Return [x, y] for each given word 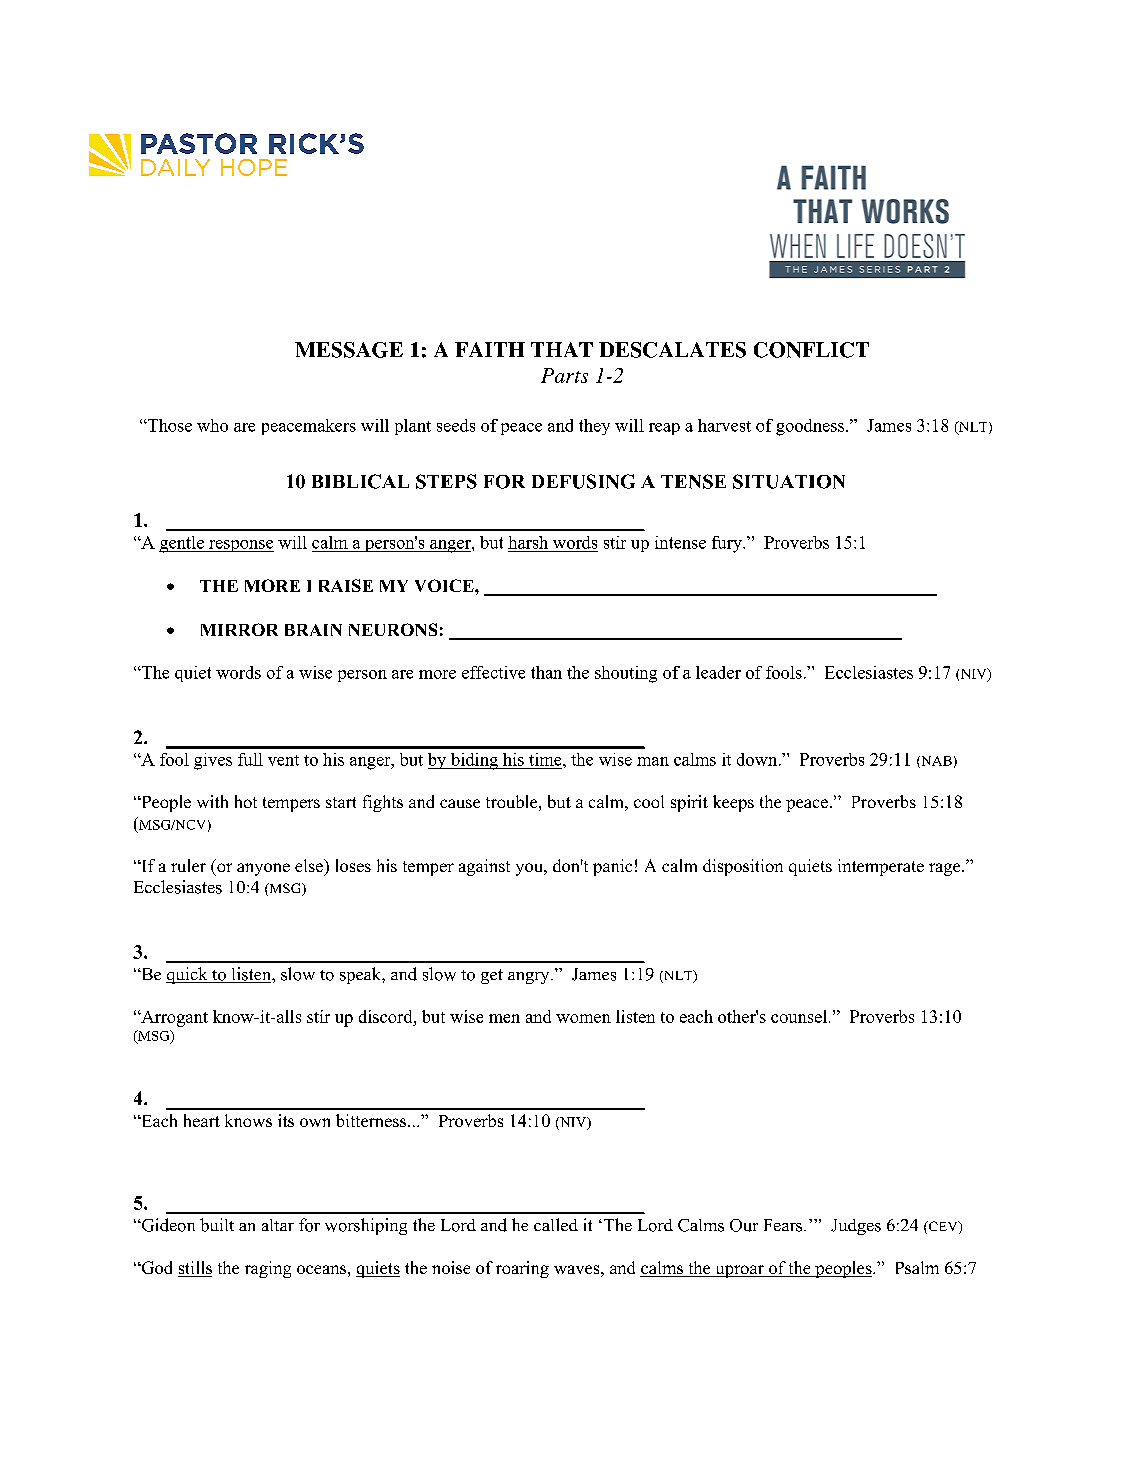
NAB [935, 762]
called [556, 1224]
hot [246, 801]
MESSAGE [349, 350]
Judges [856, 1227]
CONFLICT [811, 350]
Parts [564, 375]
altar [278, 1225]
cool [649, 801]
